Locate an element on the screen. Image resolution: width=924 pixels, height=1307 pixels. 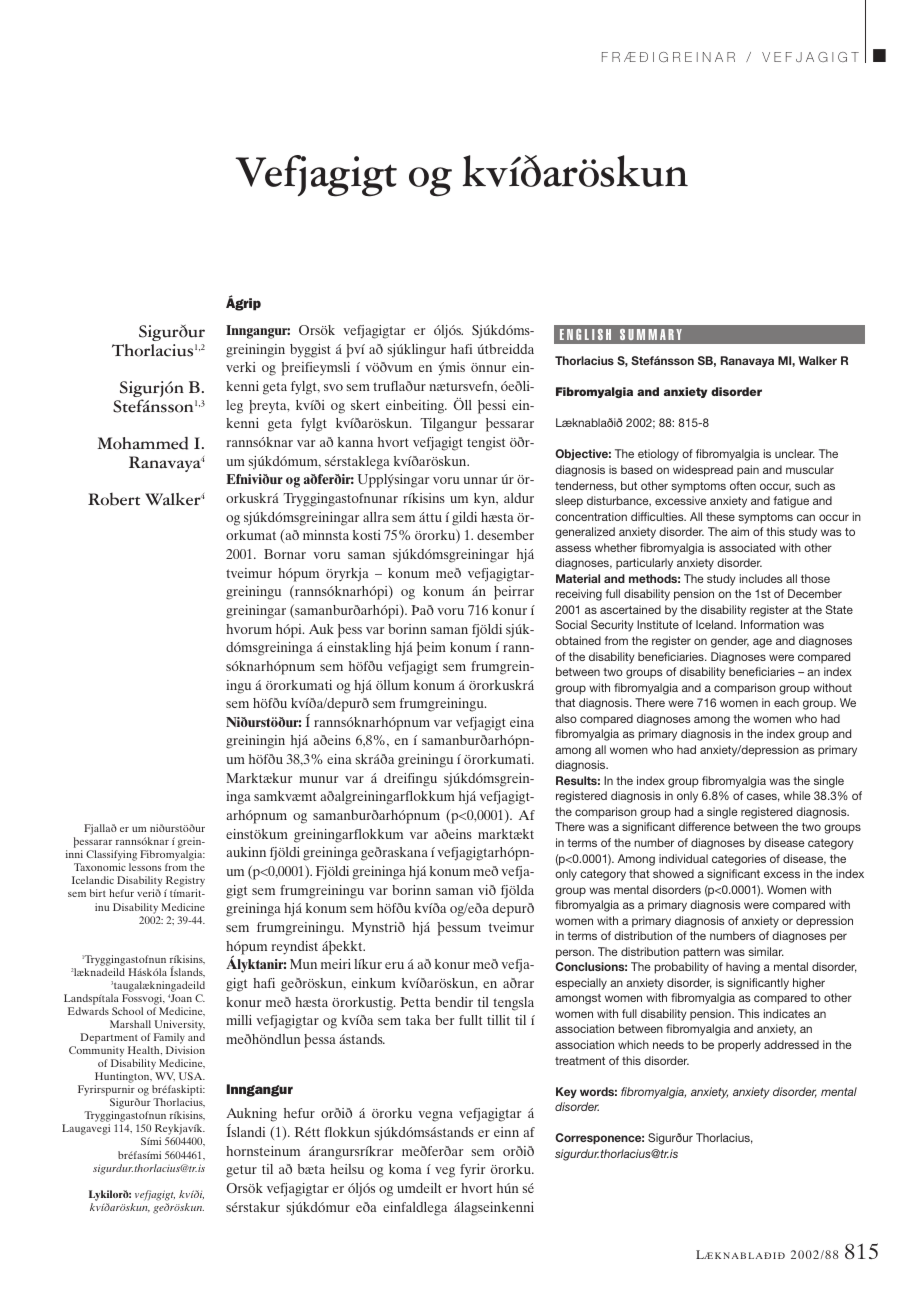
Registry is located at coordinates (185, 883).
